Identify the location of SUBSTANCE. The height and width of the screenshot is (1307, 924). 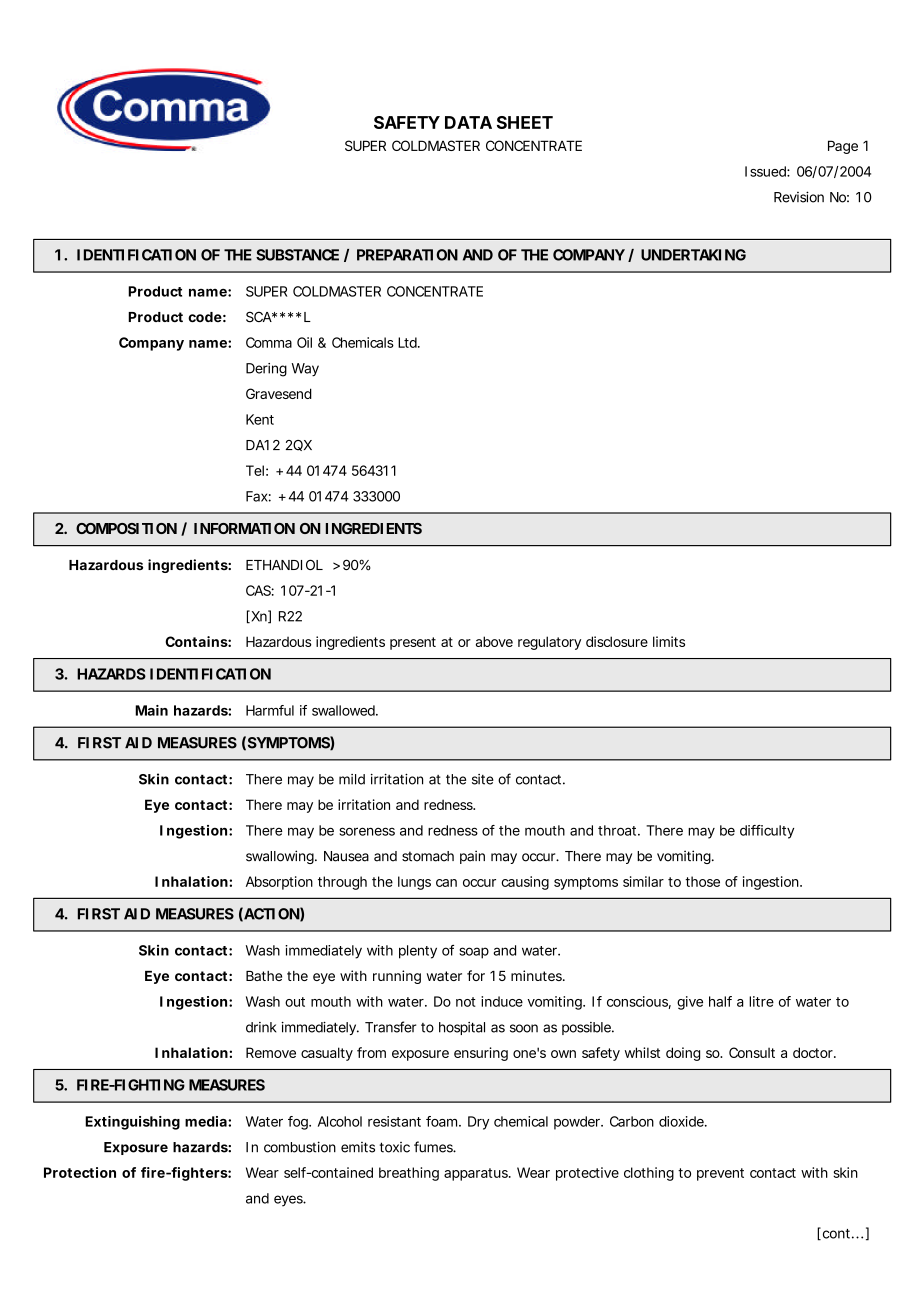
(297, 255).
